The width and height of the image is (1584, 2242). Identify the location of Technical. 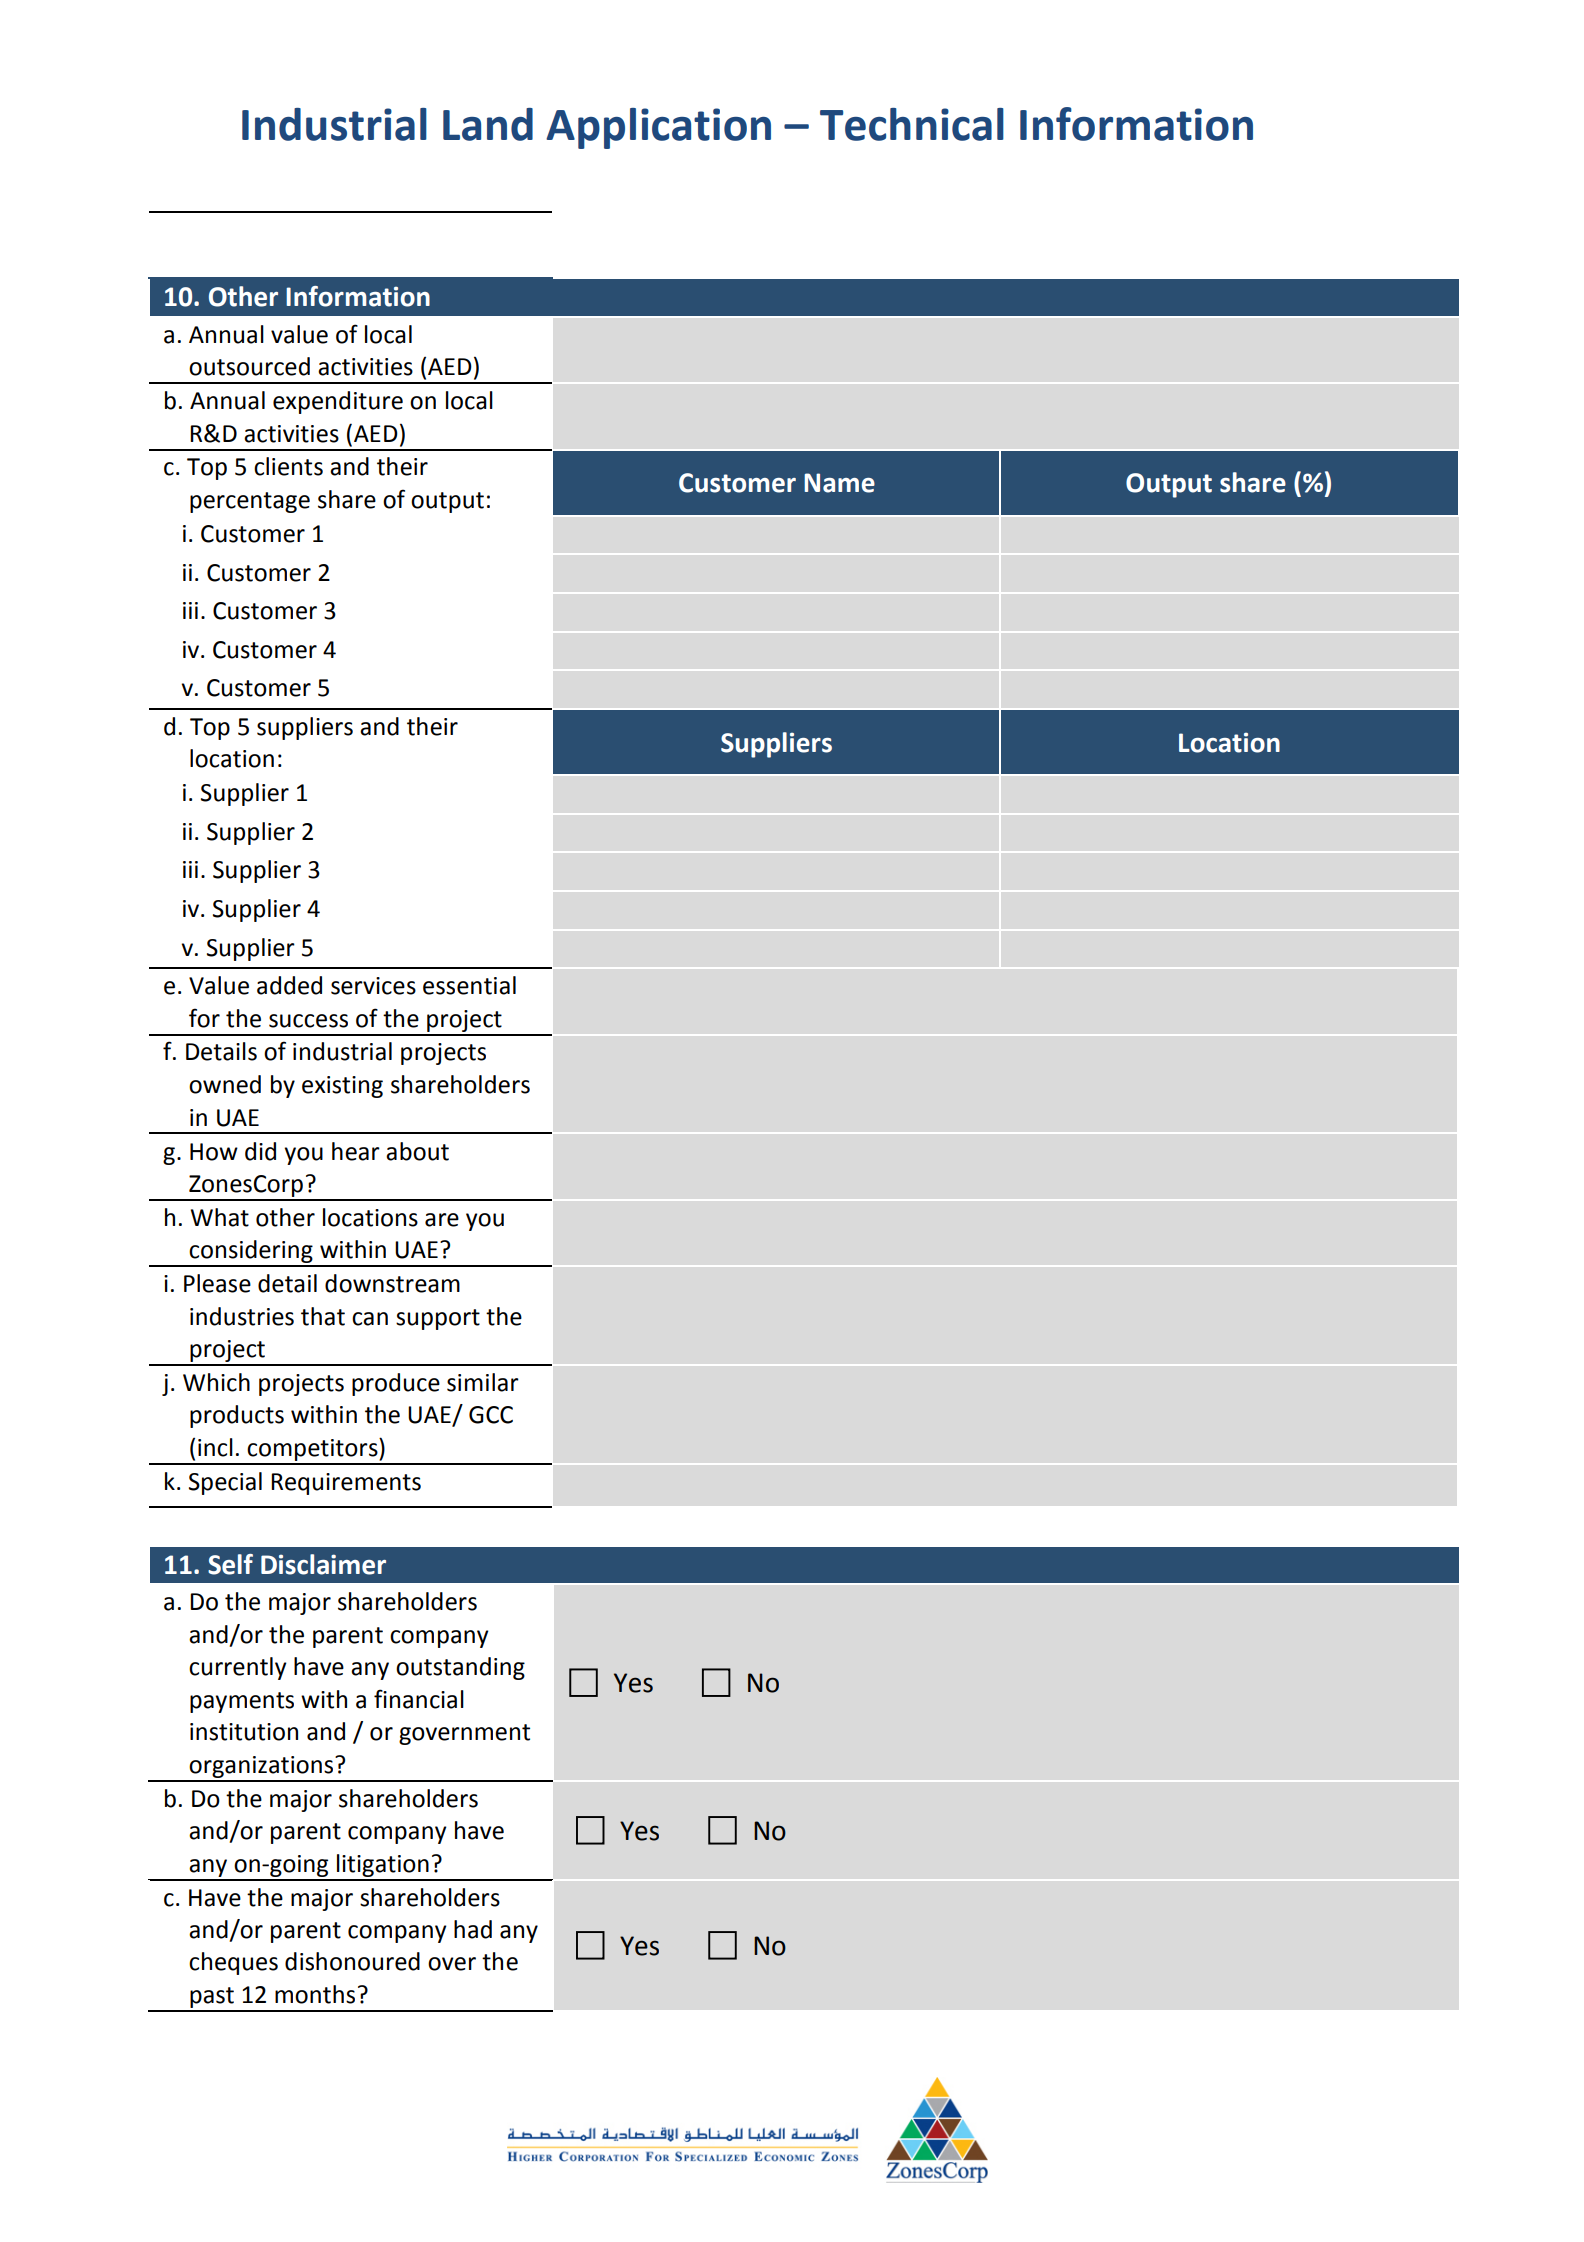
(912, 124).
